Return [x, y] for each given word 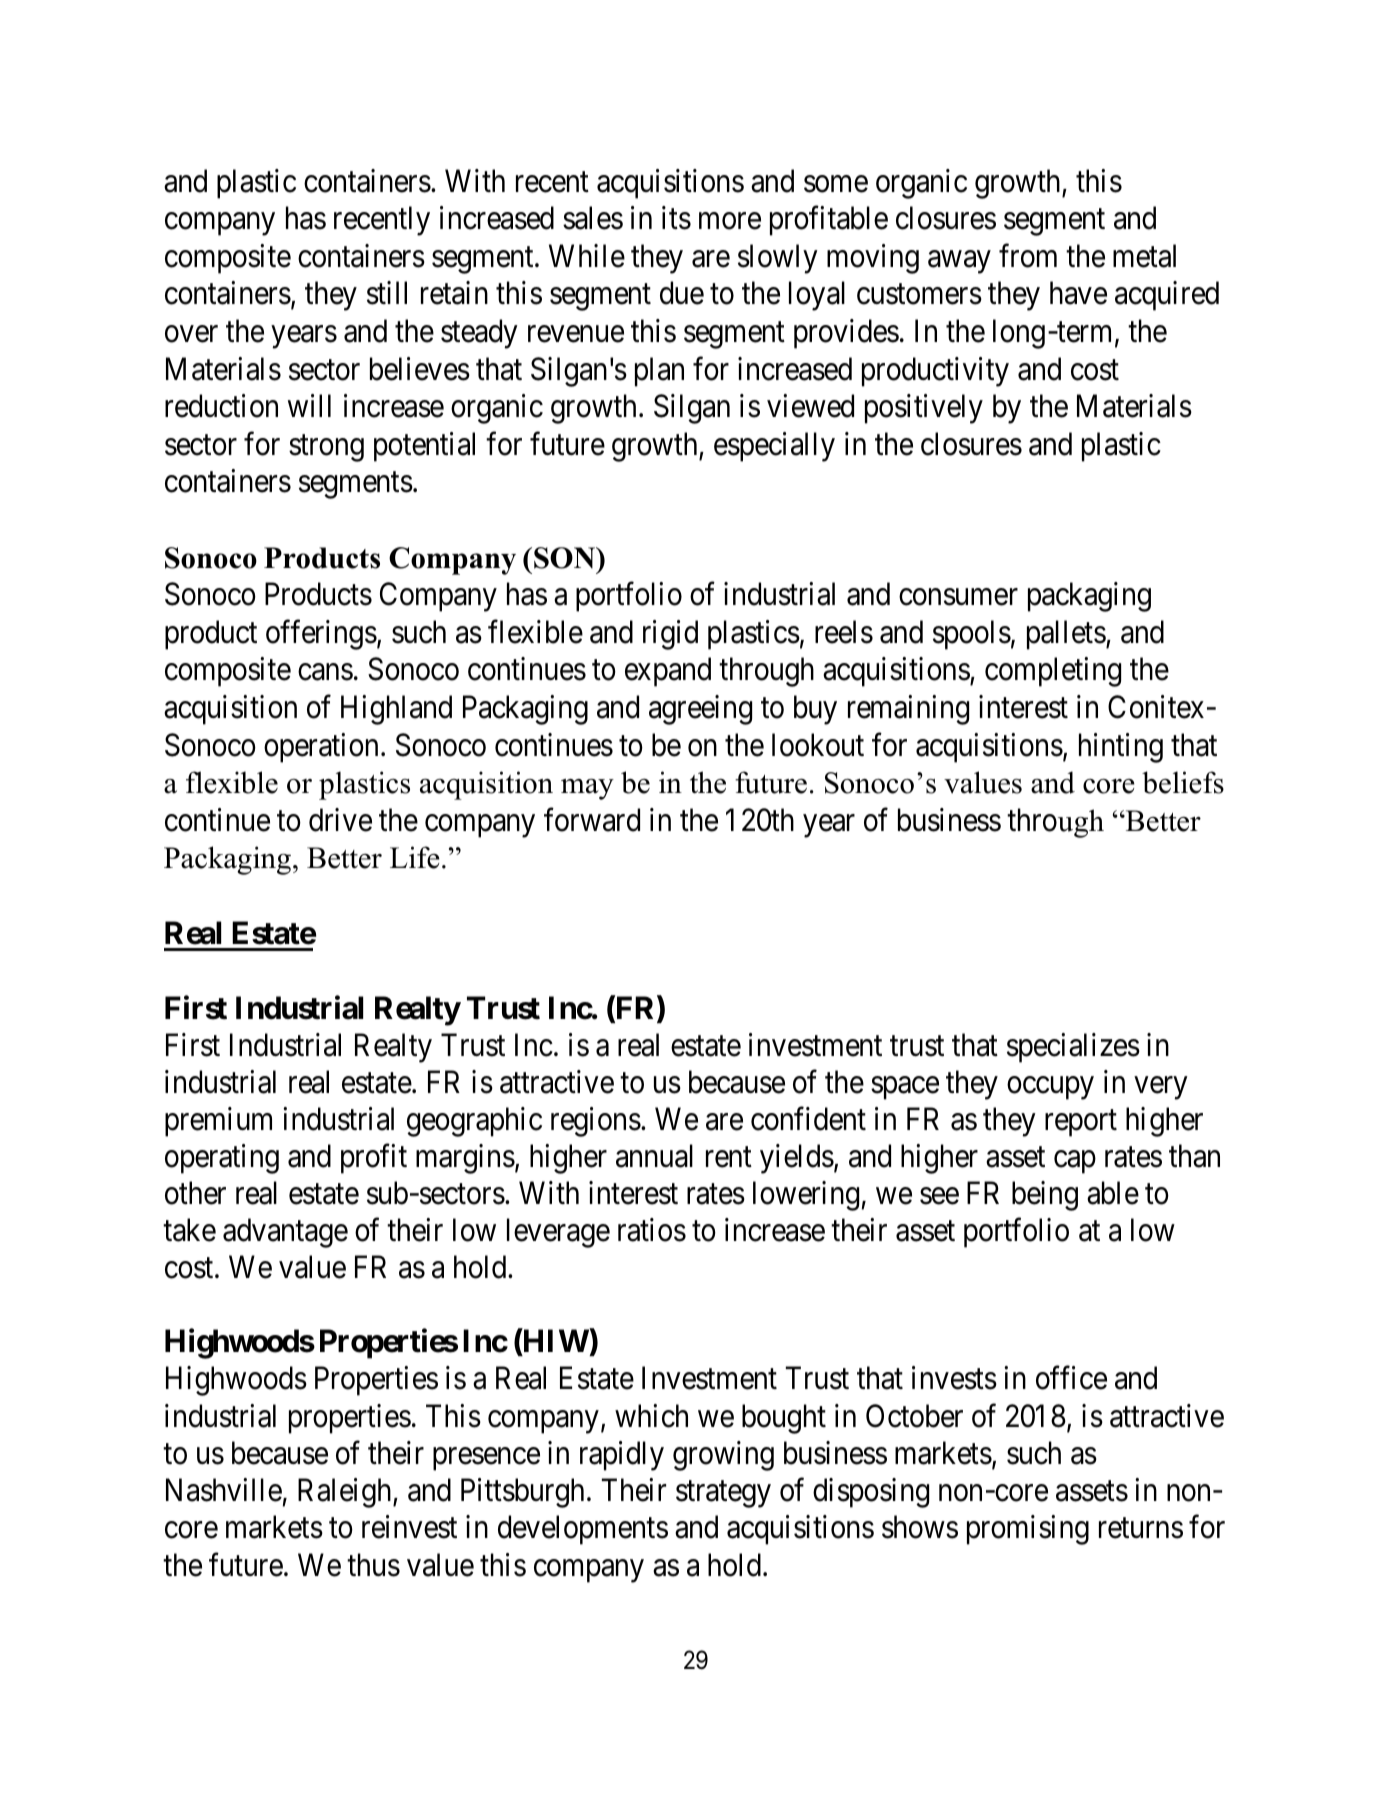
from [1028, 256]
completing [1053, 672]
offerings [321, 635]
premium [218, 1122]
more [730, 221]
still [387, 293]
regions [596, 1122]
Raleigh [346, 1493]
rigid [670, 635]
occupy [1050, 1088]
